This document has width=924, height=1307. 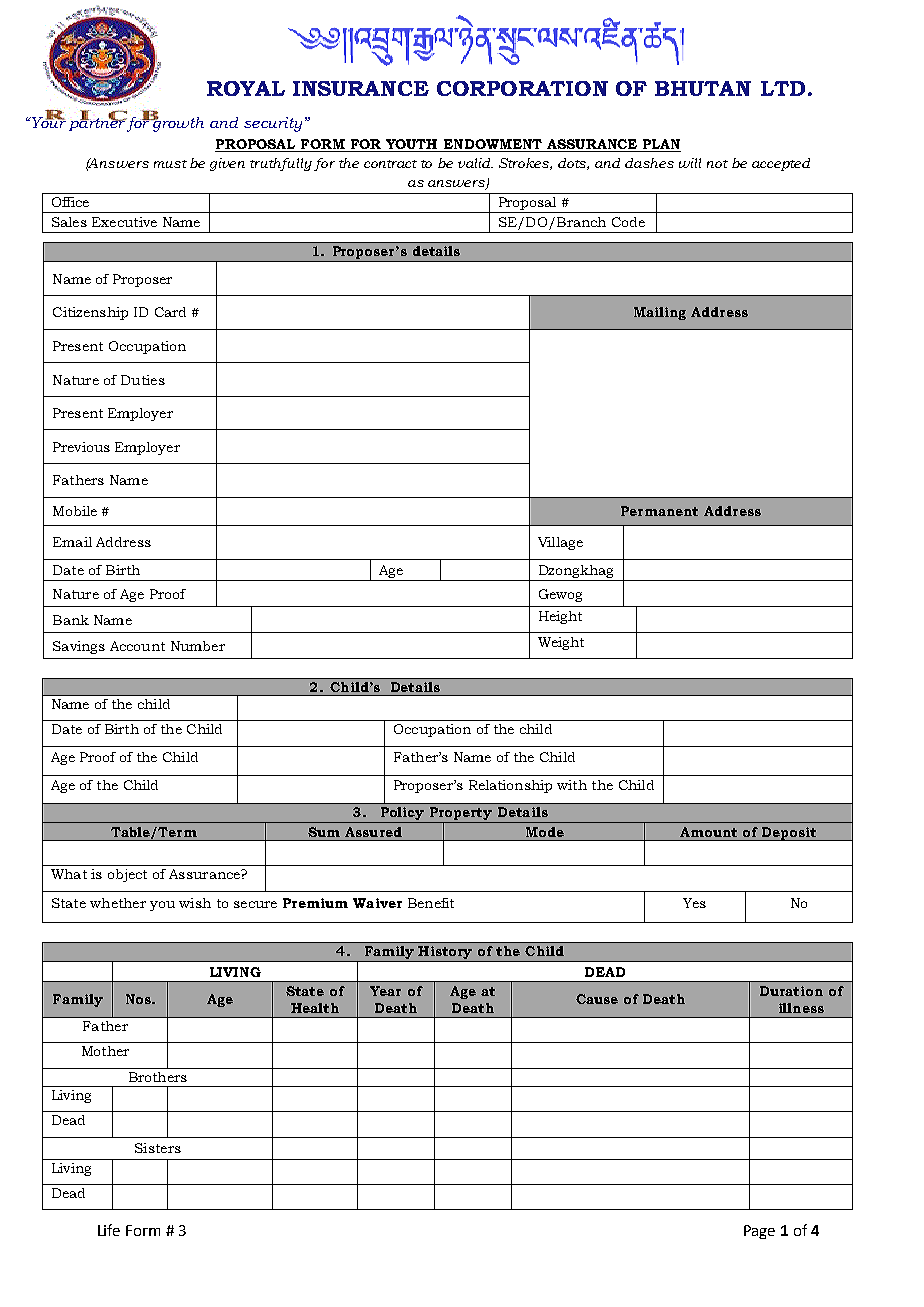 I want to click on Amount, so click(x=708, y=832).
